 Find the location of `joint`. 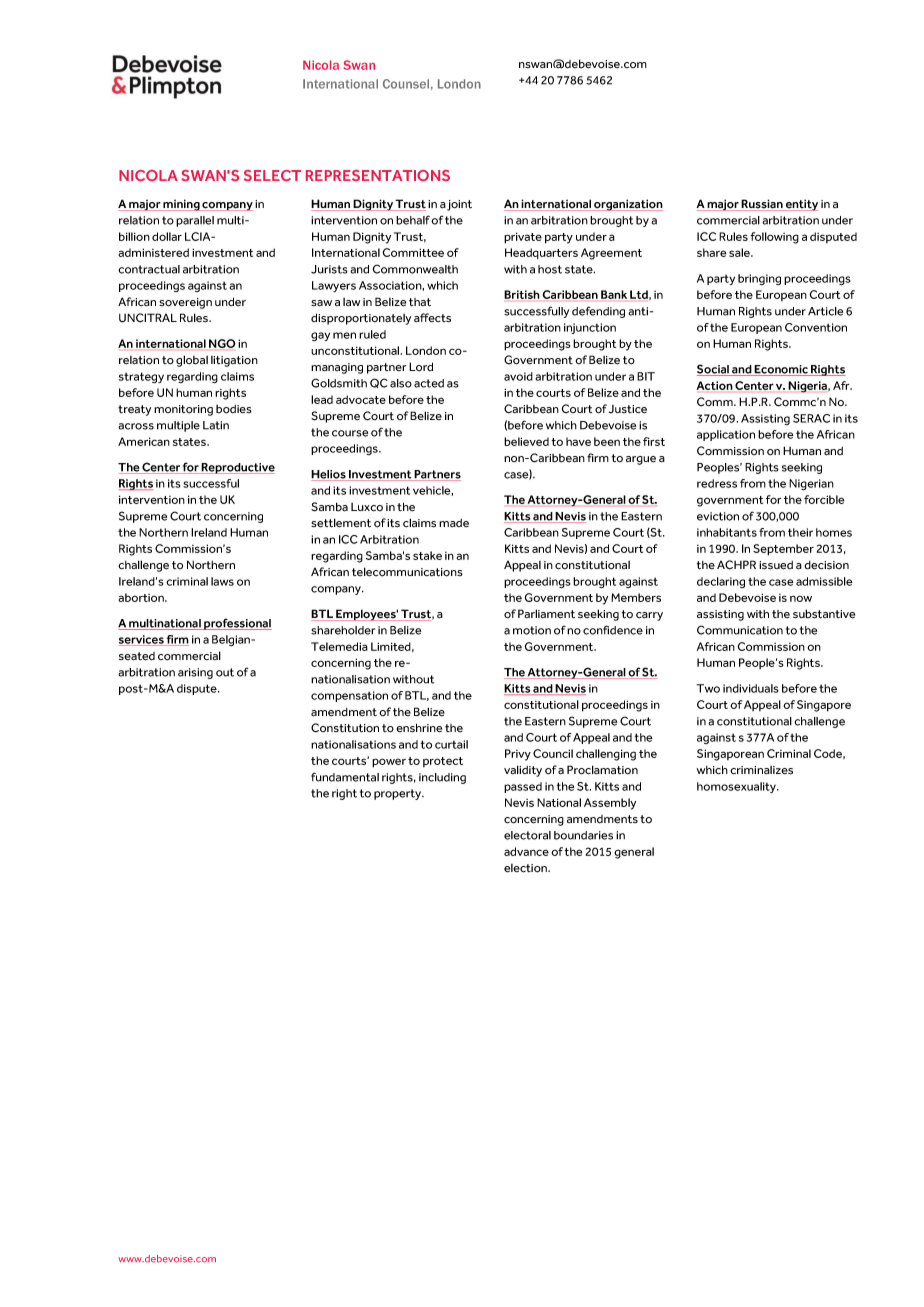

joint is located at coordinates (459, 205).
